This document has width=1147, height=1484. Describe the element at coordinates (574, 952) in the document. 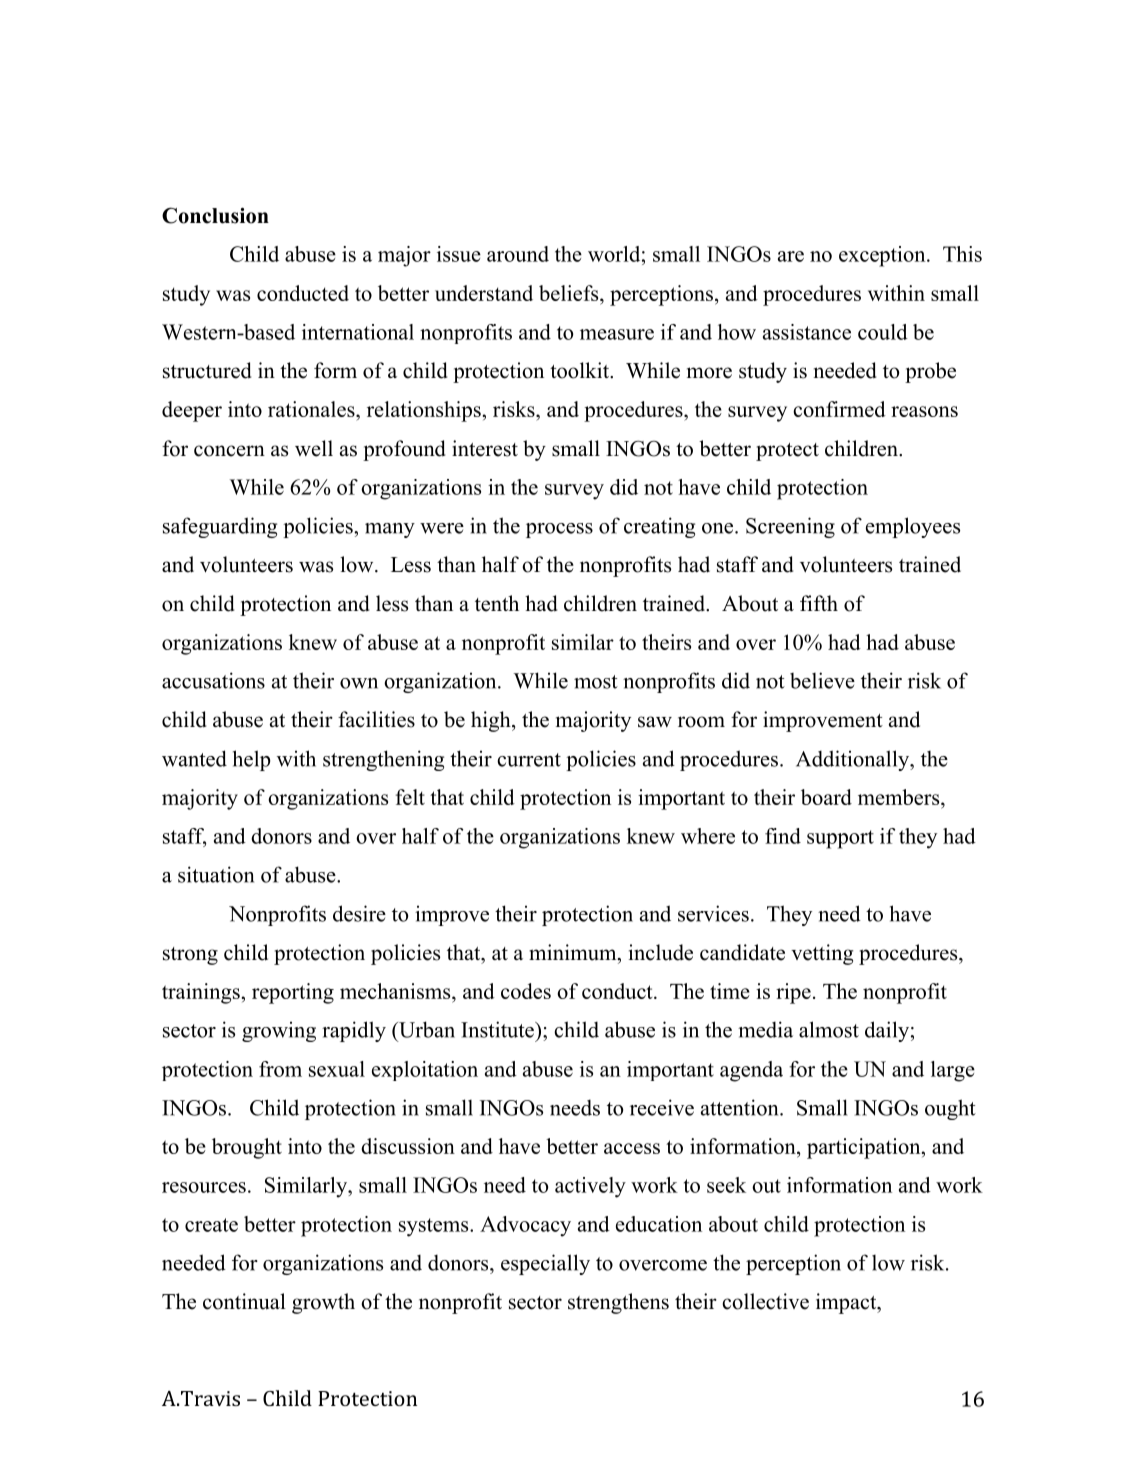

I see `minimum` at that location.
